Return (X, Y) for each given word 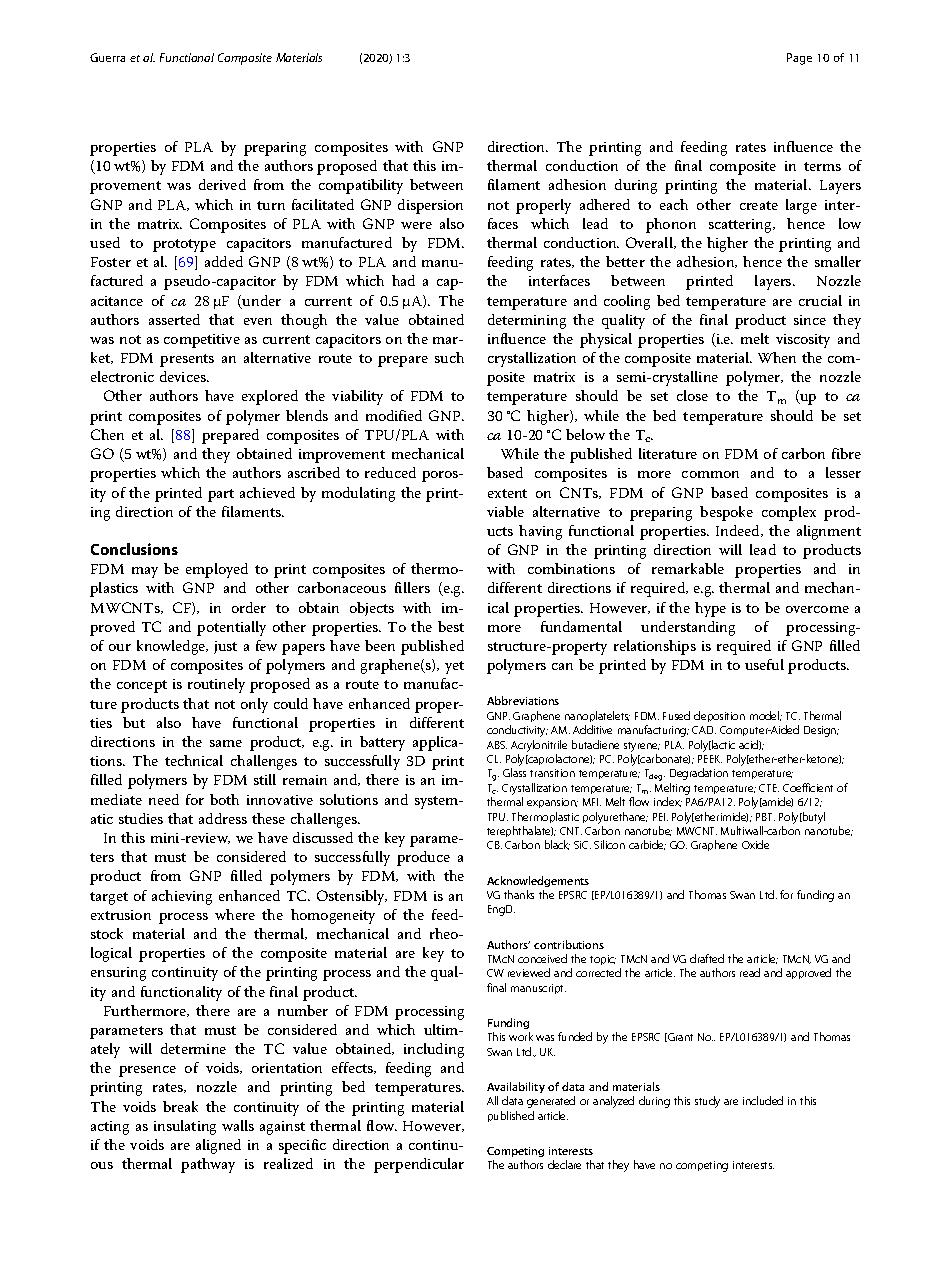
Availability (516, 1089)
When (777, 357)
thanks (519, 894)
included (763, 1100)
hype (710, 609)
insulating (185, 1127)
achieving (182, 897)
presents (187, 360)
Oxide (755, 844)
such (449, 357)
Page (799, 59)
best (451, 626)
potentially (231, 628)
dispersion (430, 206)
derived (222, 184)
